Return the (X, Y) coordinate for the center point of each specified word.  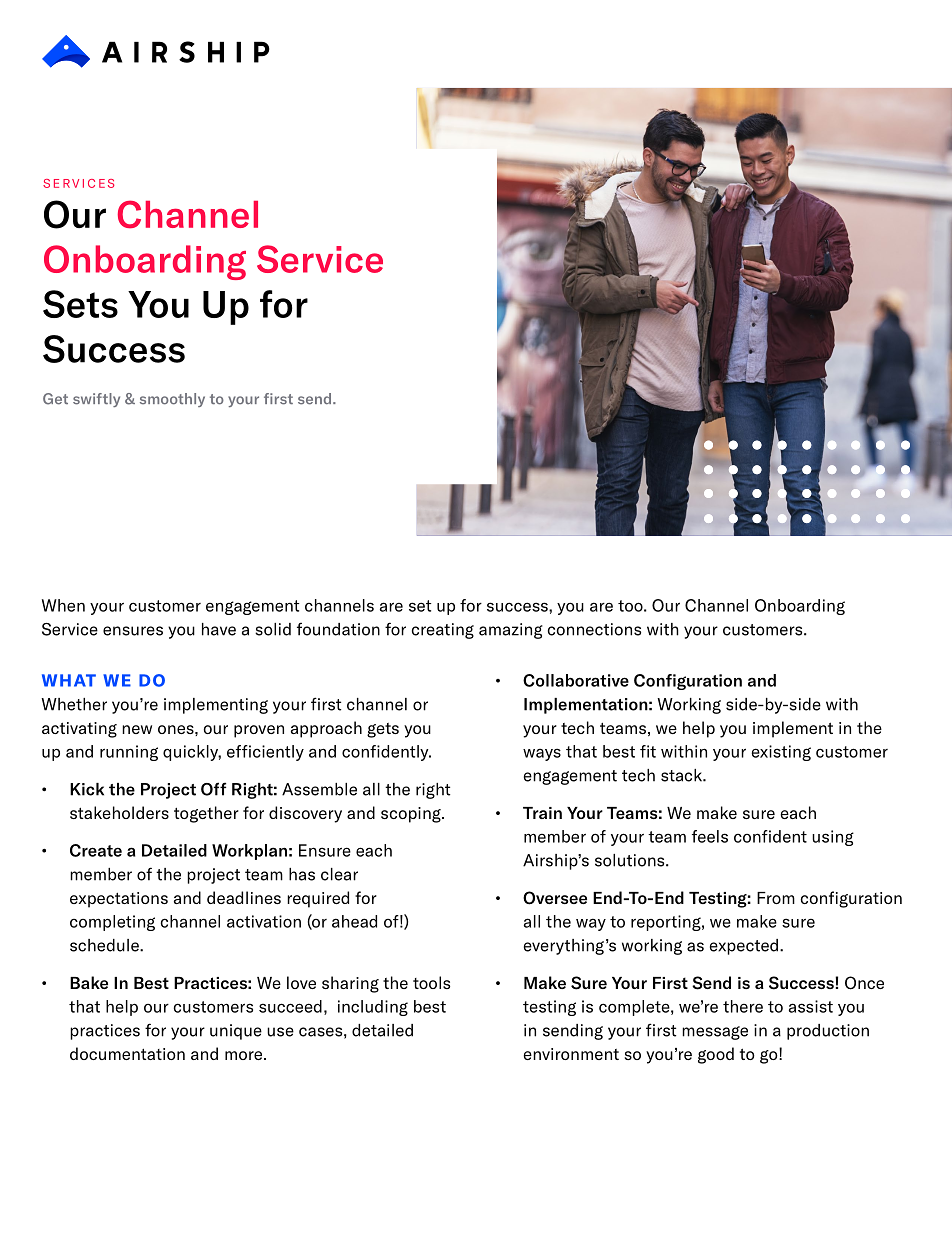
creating (443, 631)
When (63, 605)
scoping (412, 815)
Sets (80, 304)
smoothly (172, 400)
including (373, 1008)
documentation (127, 1053)
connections (594, 629)
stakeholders (119, 812)
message (715, 1033)
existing (781, 753)
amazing (511, 631)
